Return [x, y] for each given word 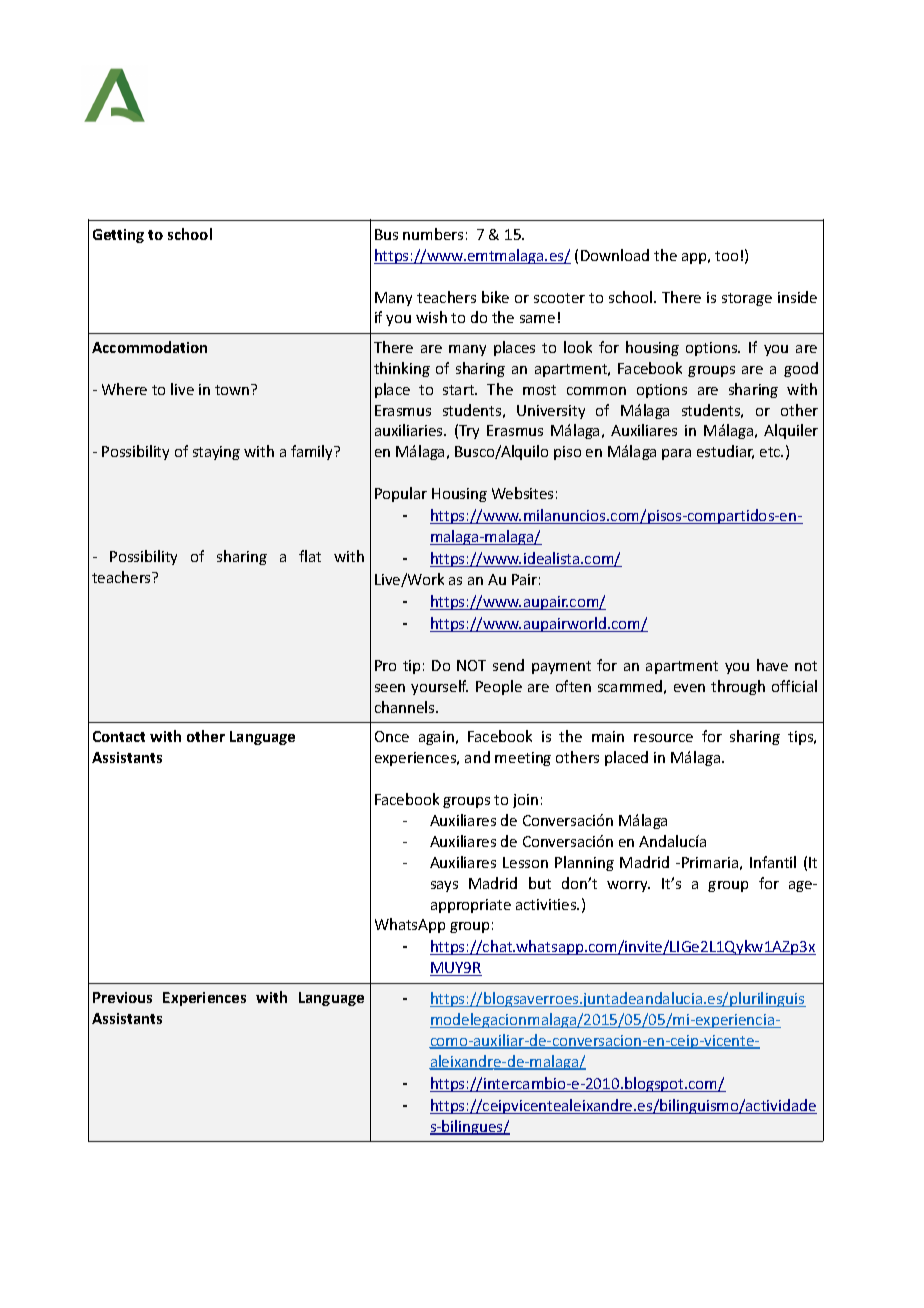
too [726, 256]
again [436, 738]
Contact [119, 736]
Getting [118, 236]
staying [216, 453]
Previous [122, 997]
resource [663, 738]
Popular [401, 494]
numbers [433, 234]
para [676, 454]
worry [628, 886]
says [444, 886]
